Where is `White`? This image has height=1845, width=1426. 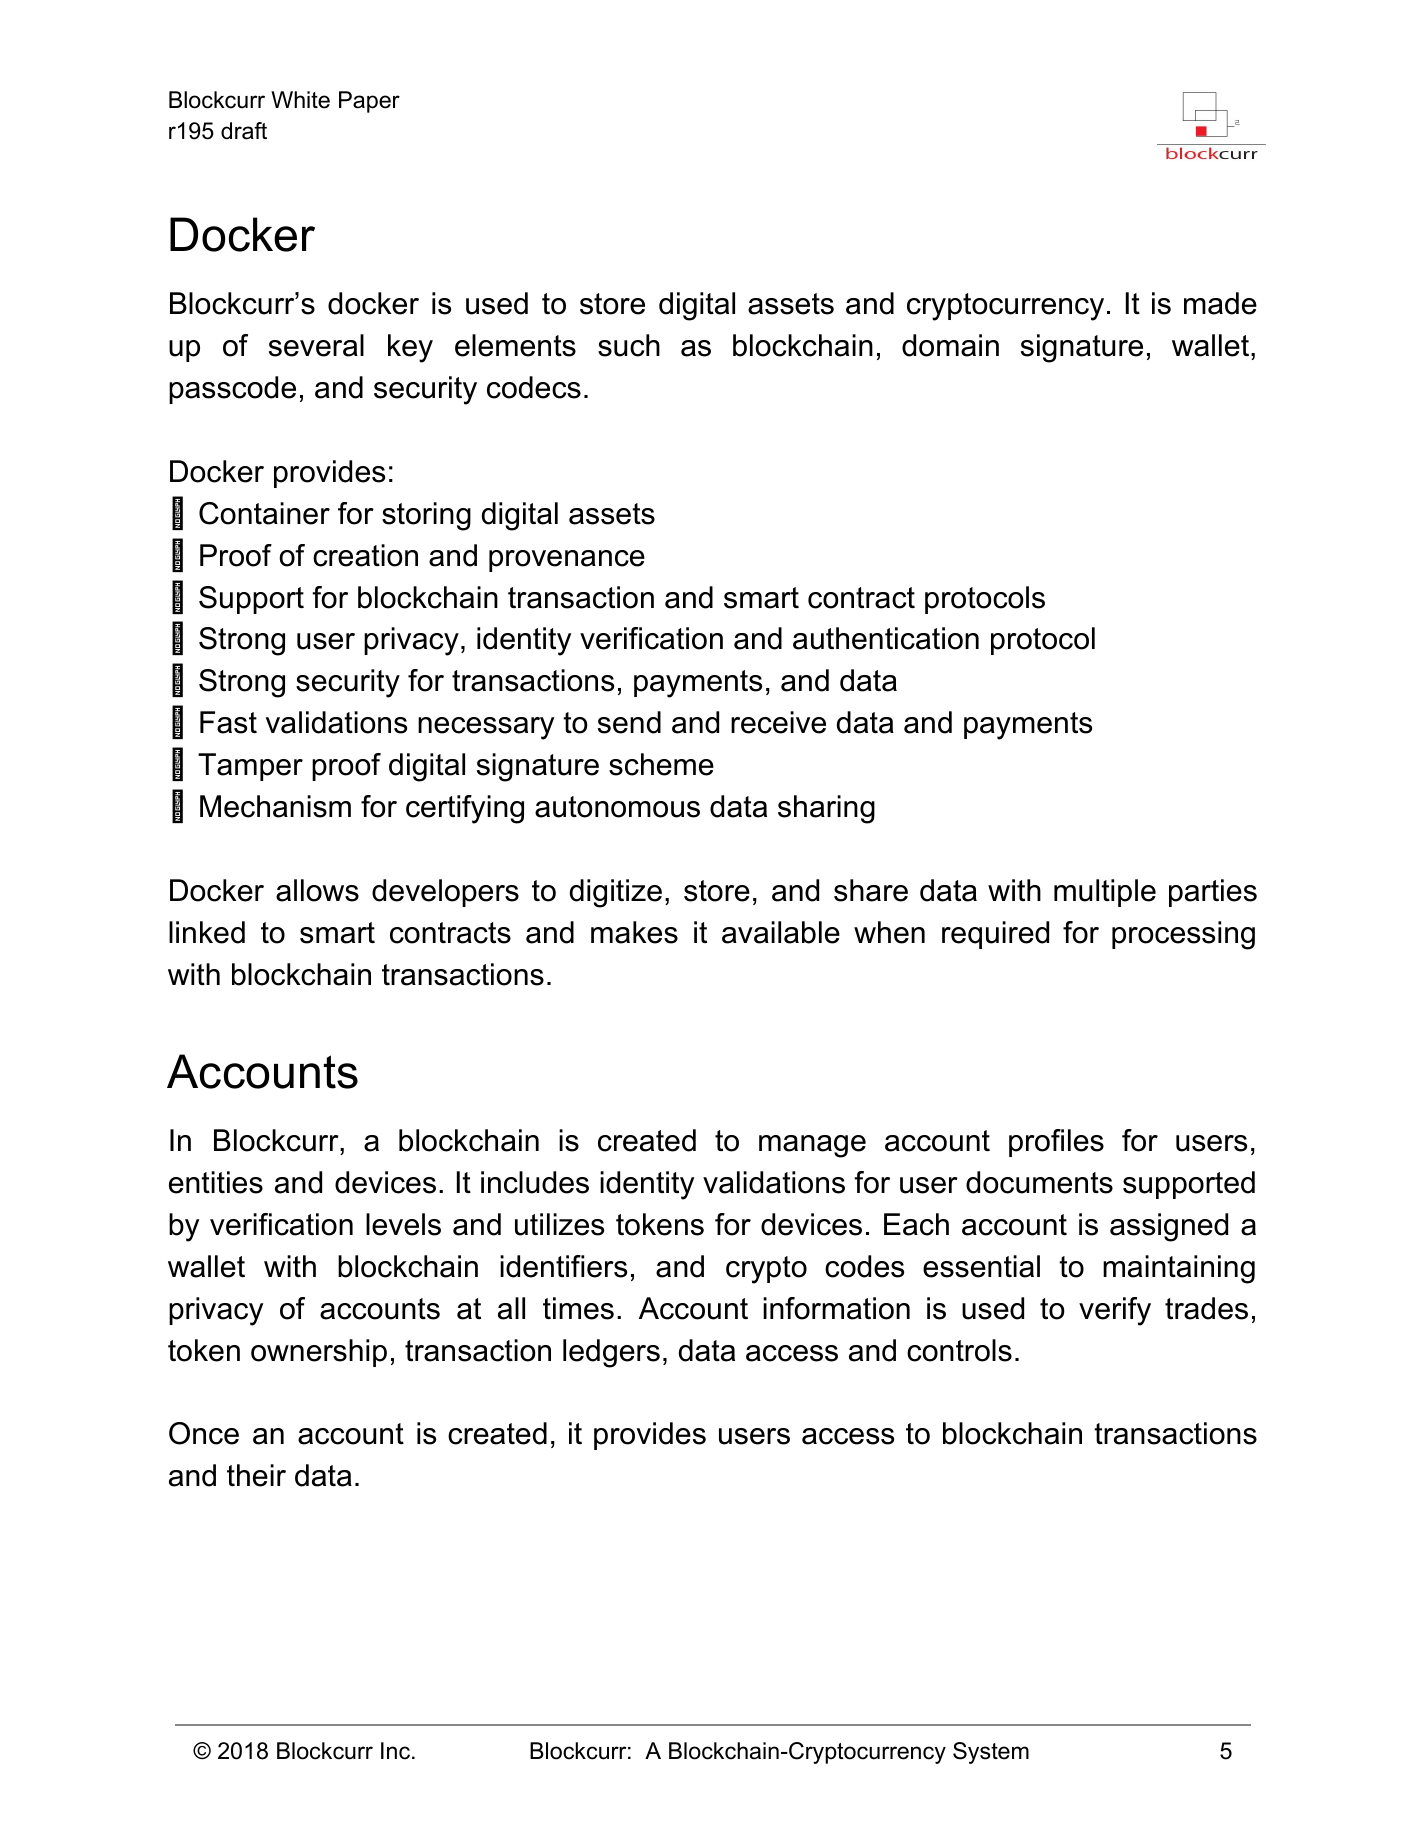
White is located at coordinates (300, 100).
